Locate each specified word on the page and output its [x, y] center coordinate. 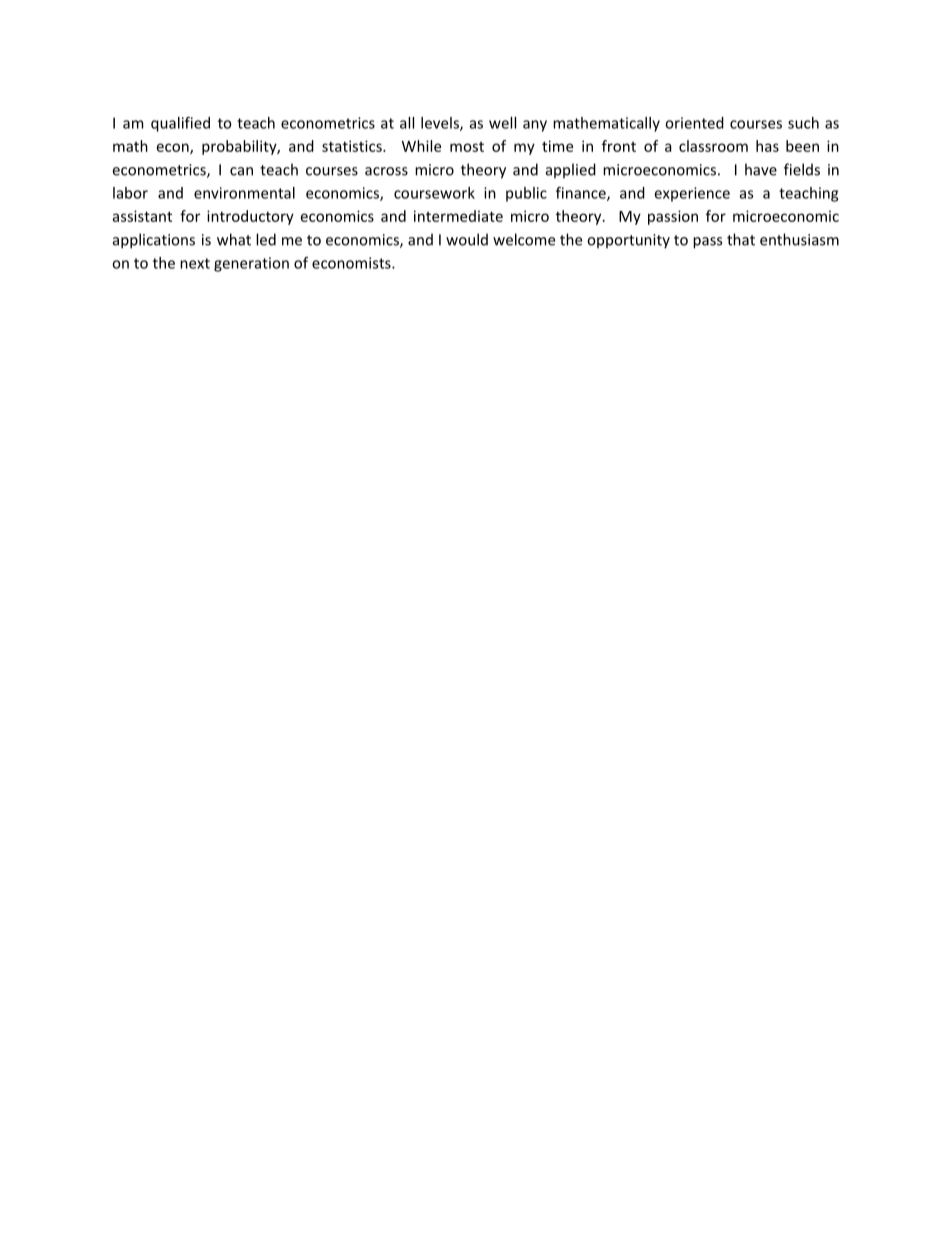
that [741, 239]
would [467, 239]
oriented [694, 123]
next [195, 263]
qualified [180, 124]
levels [441, 124]
